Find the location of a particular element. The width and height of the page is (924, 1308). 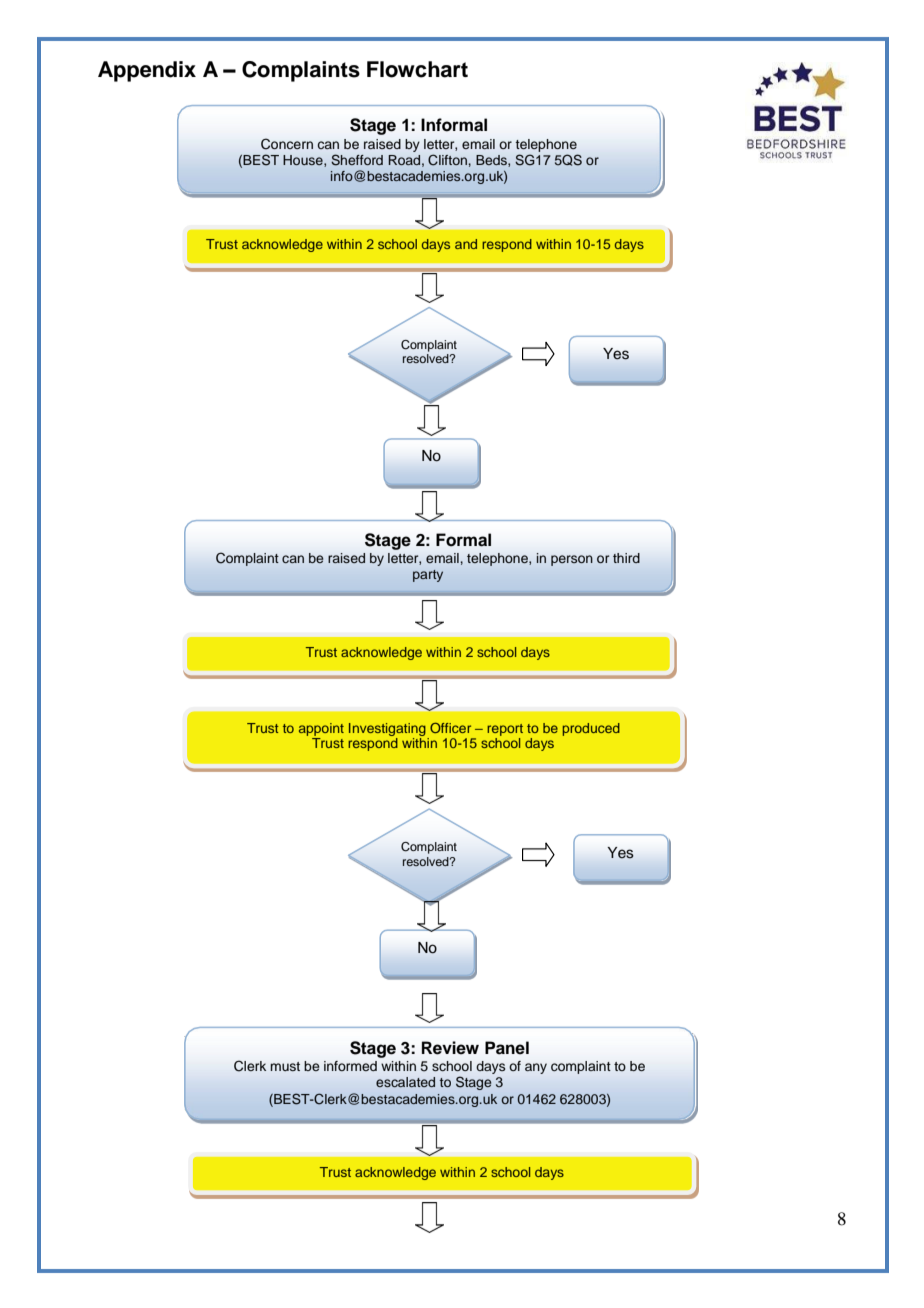

Flowchart is located at coordinates (417, 69).
